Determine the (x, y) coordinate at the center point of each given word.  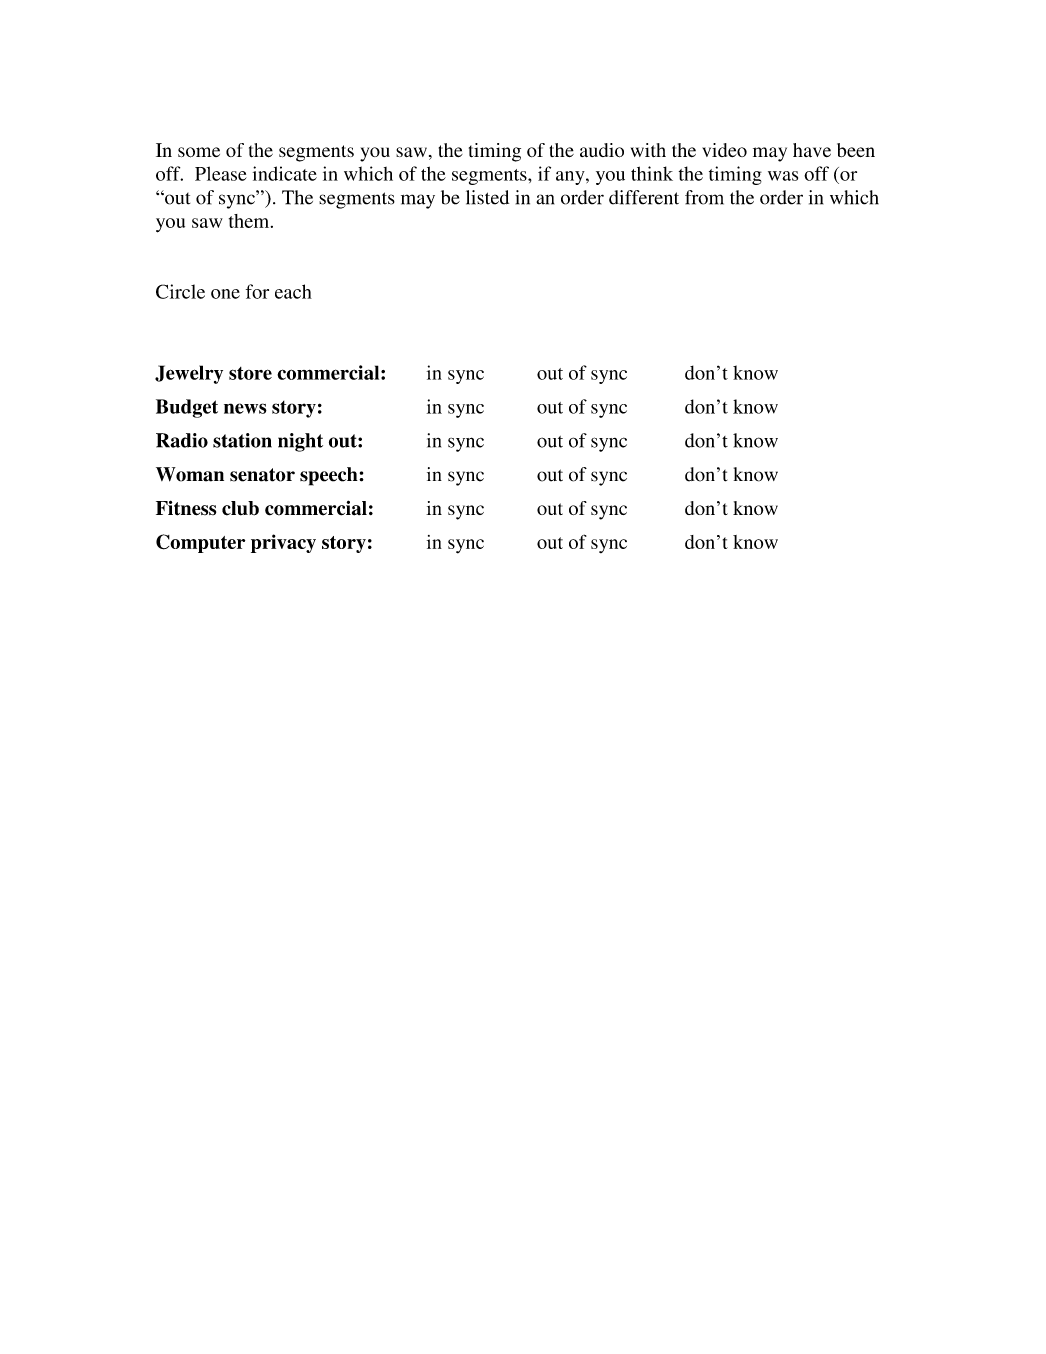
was (783, 176)
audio (602, 150)
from (704, 197)
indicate (285, 173)
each (293, 291)
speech (330, 476)
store (250, 373)
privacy (283, 543)
